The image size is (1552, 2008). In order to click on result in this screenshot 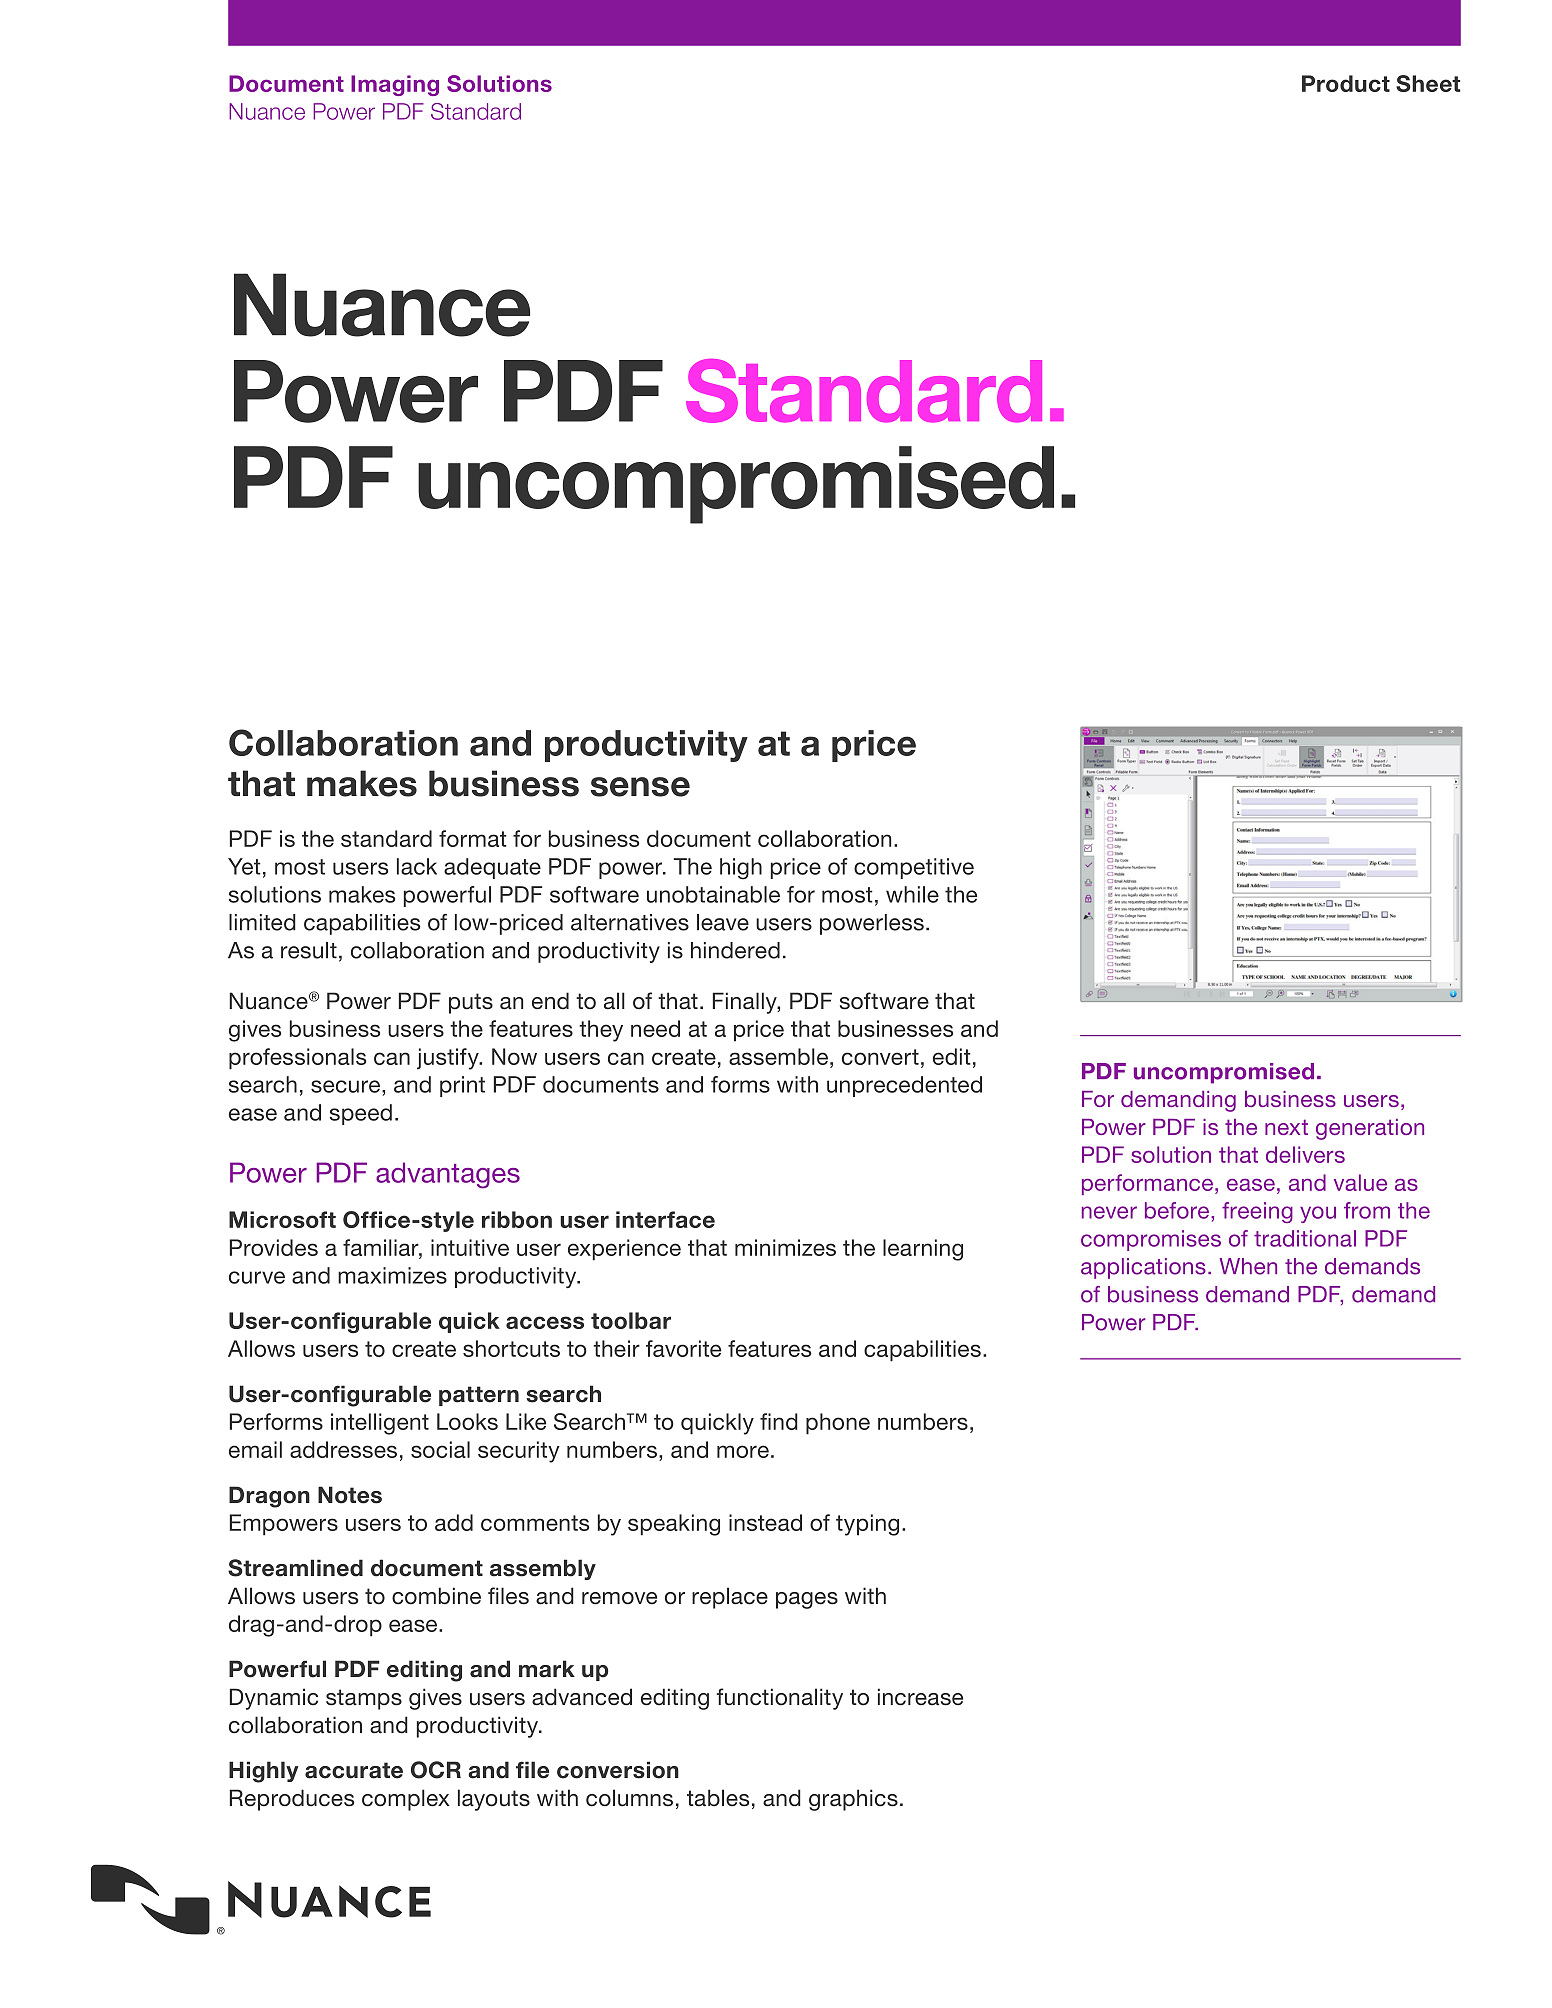, I will do `click(309, 950)`.
